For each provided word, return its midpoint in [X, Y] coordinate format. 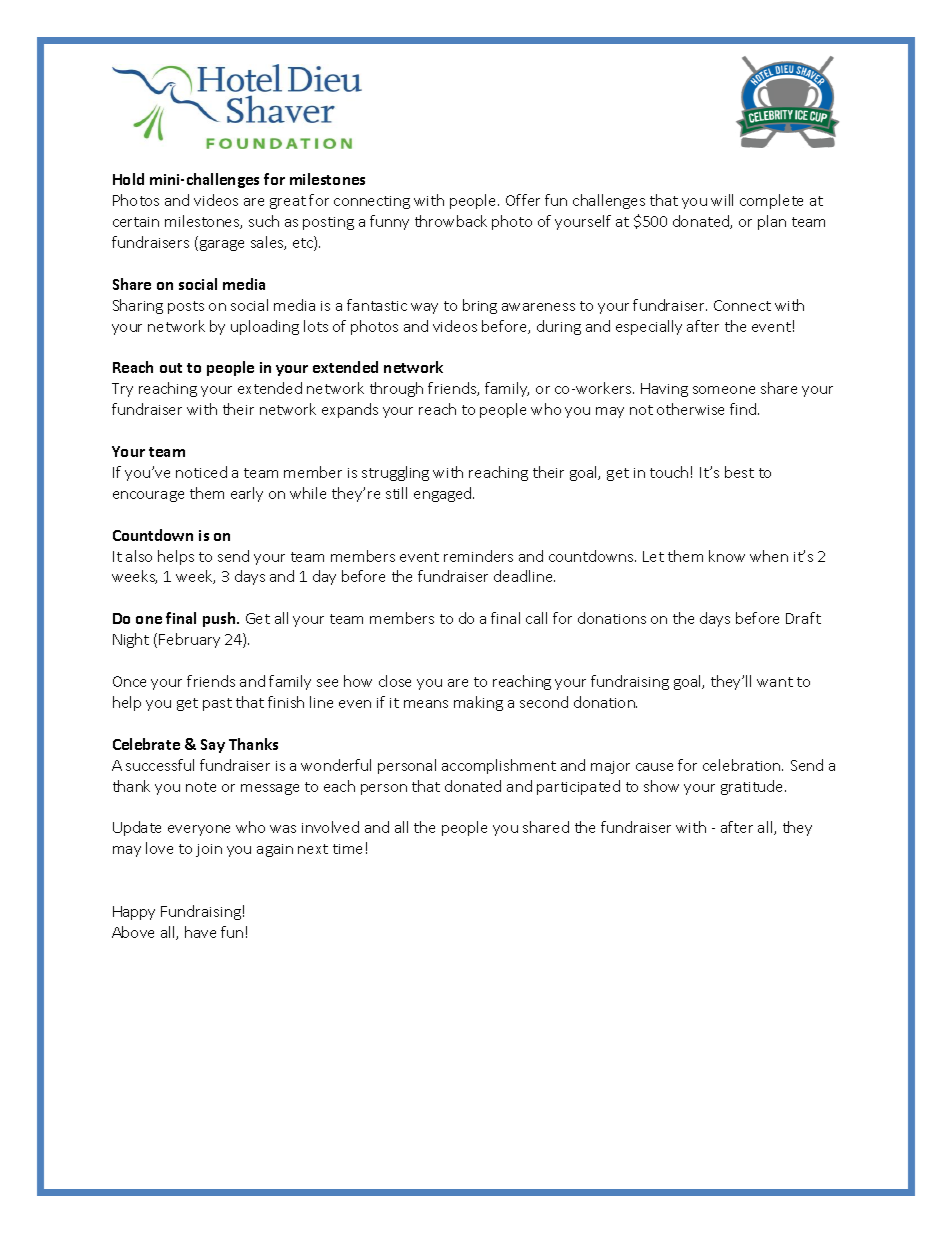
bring [480, 306]
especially [649, 327]
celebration [743, 765]
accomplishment [499, 766]
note [201, 787]
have [200, 932]
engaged [444, 494]
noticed [201, 472]
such [264, 221]
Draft [803, 618]
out [171, 368]
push [220, 619]
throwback [451, 221]
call [536, 618]
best [739, 472]
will [722, 200]
